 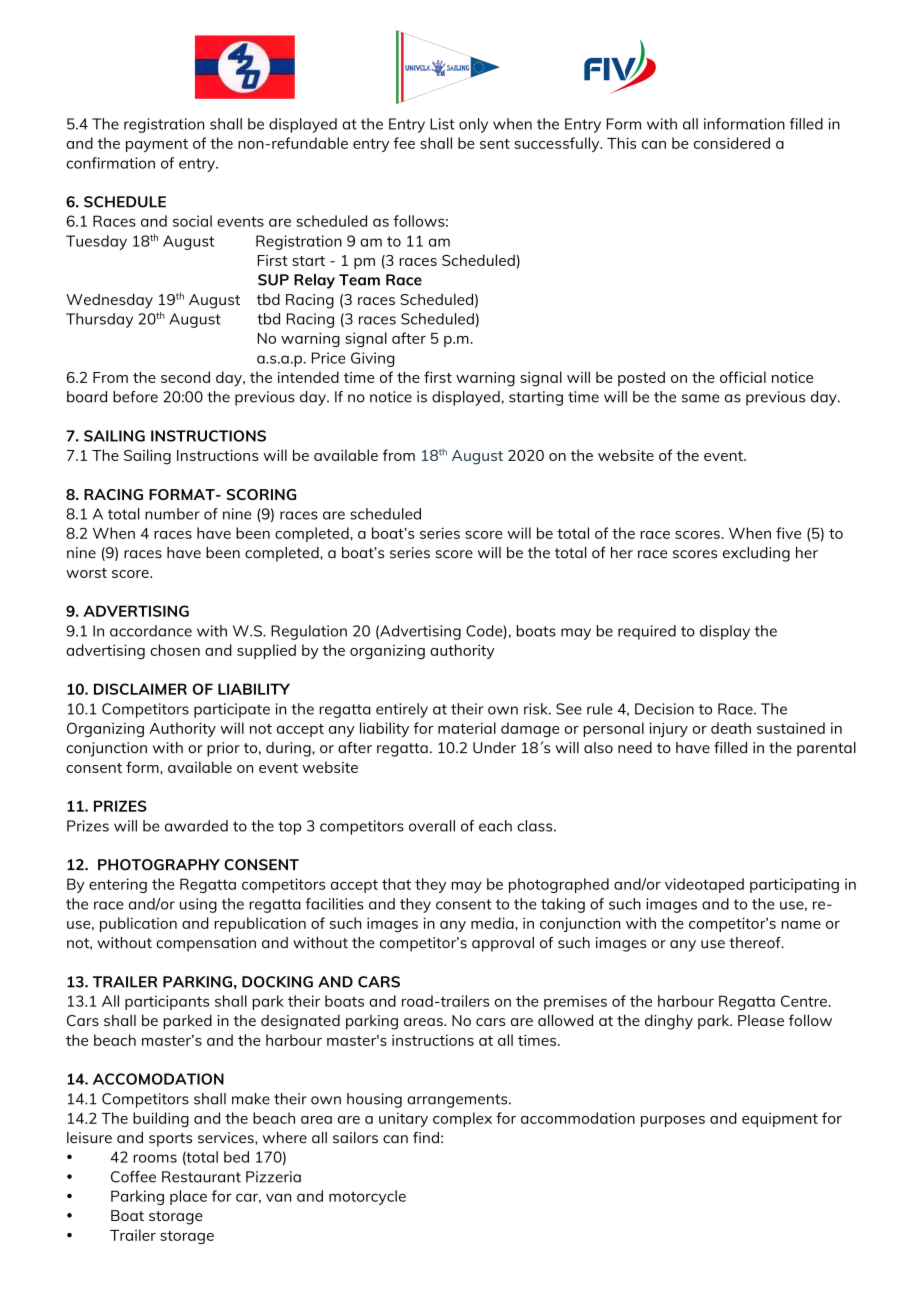 What do you see at coordinates (701, 398) in the screenshot?
I see `same` at bounding box center [701, 398].
